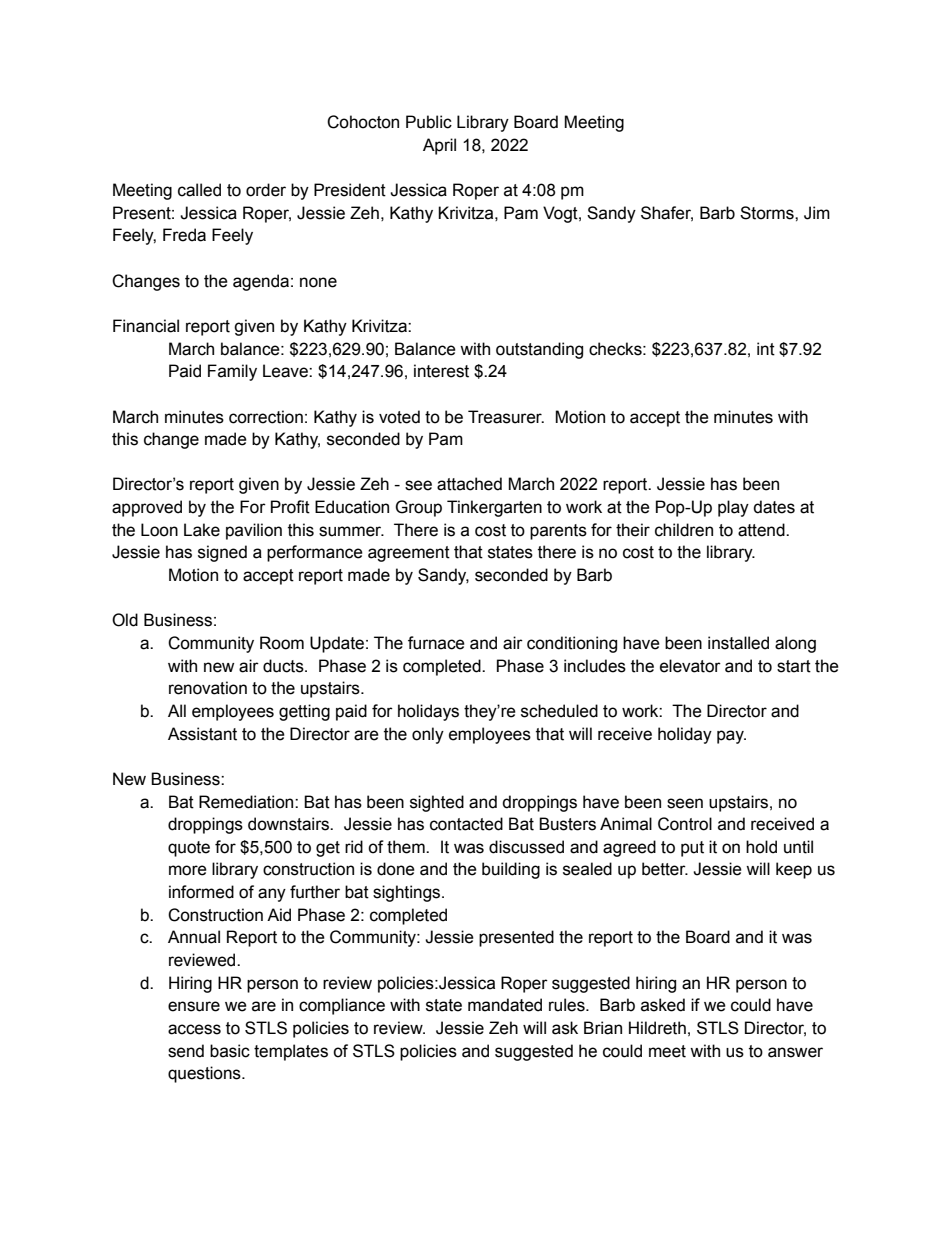 This document has width=952, height=1233. I want to click on Family, so click(232, 372).
